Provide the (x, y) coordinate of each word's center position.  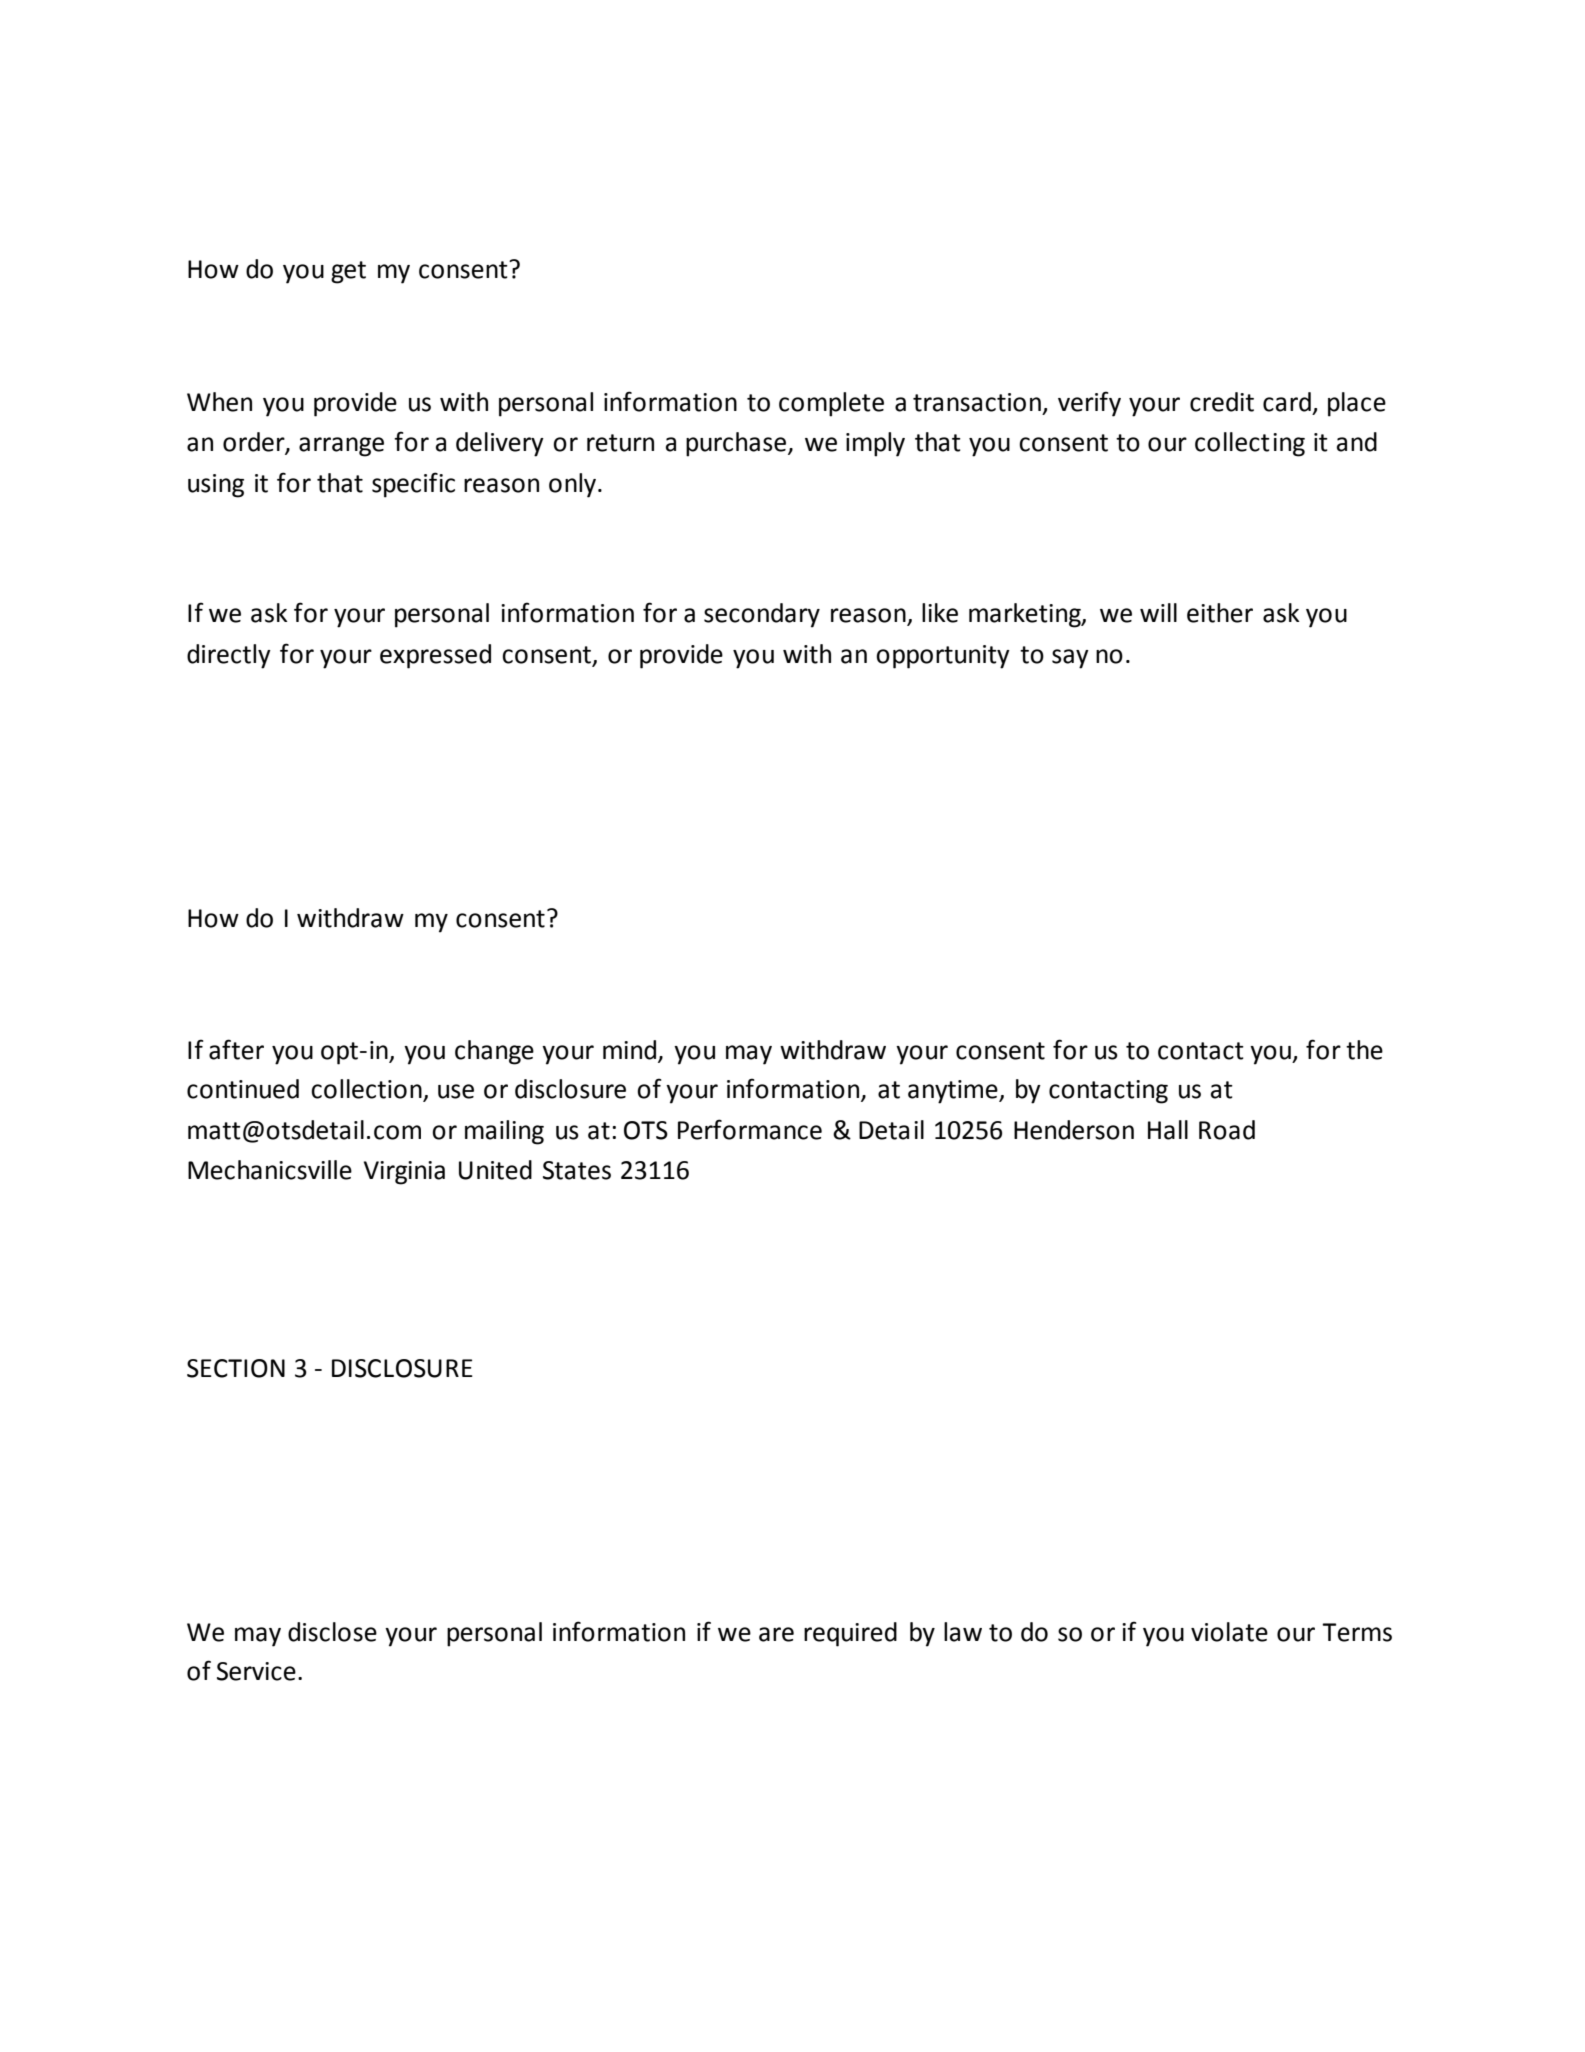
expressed (435, 656)
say (1070, 659)
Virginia (404, 1173)
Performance (750, 1129)
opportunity (943, 657)
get (348, 272)
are (776, 1634)
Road (1227, 1130)
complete (831, 404)
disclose (332, 1632)
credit (1222, 402)
